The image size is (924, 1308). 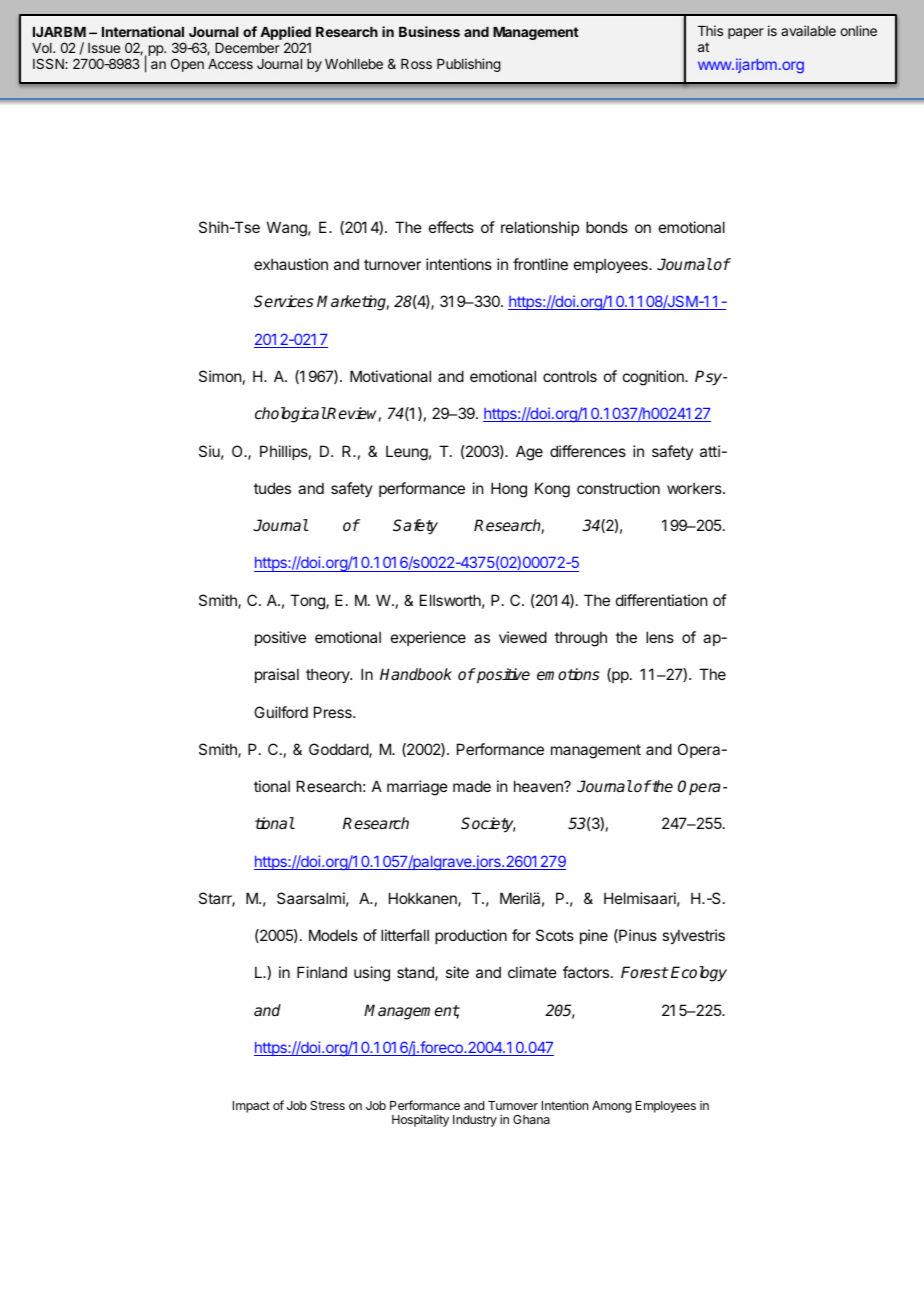 I want to click on Impact, so click(x=251, y=1107).
